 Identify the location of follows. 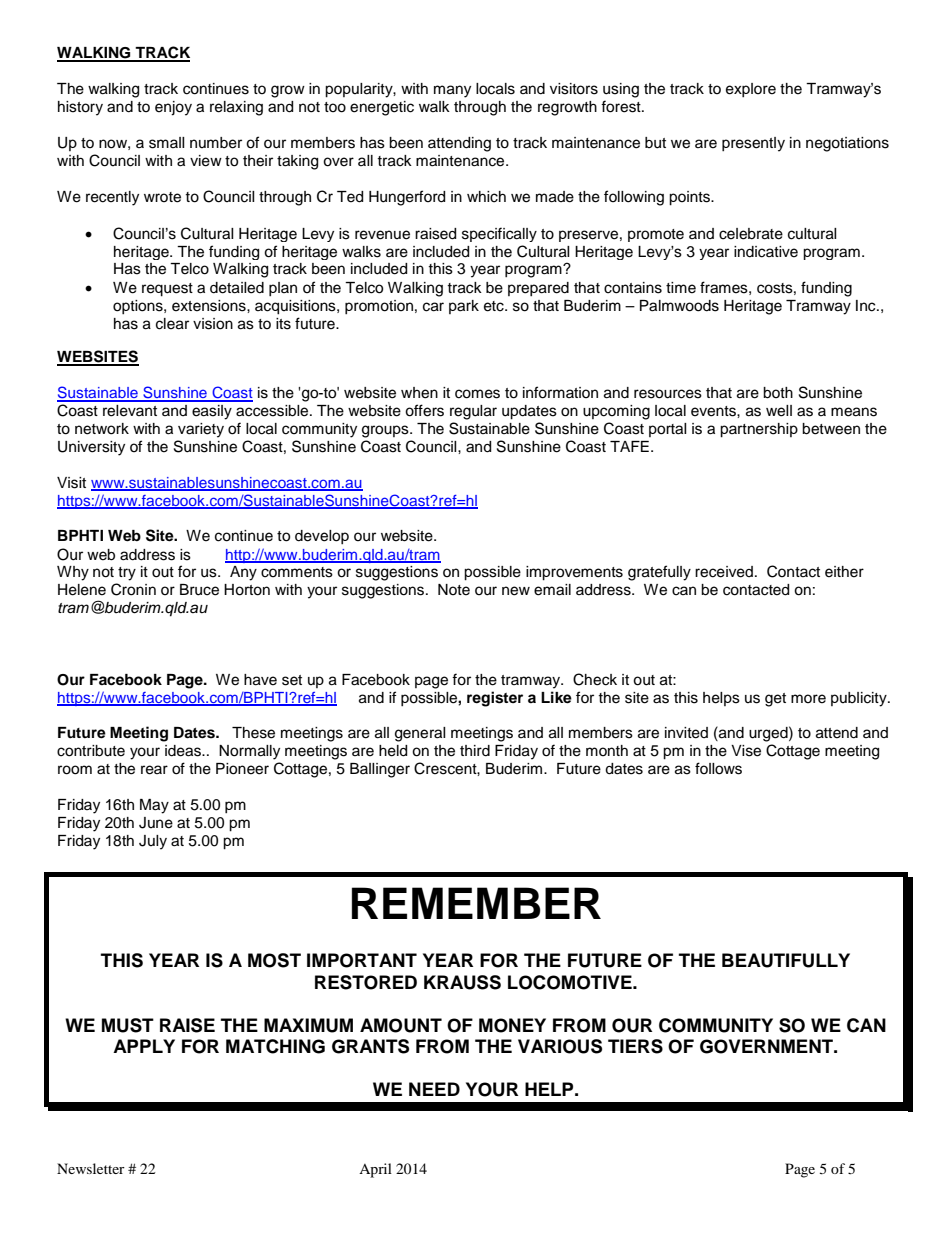
(718, 768).
